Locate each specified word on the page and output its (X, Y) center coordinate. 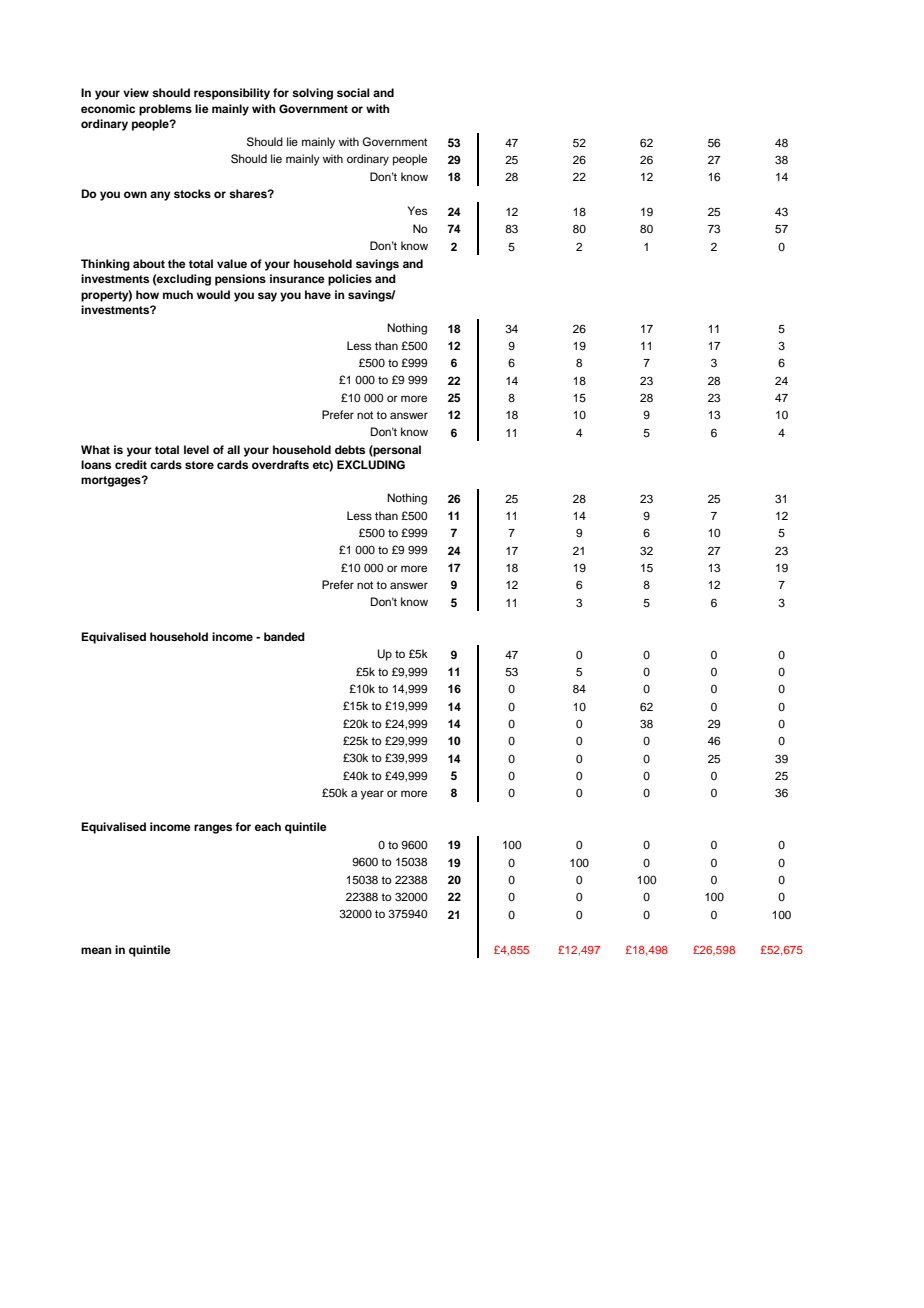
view (136, 92)
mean (96, 950)
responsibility (232, 94)
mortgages (112, 481)
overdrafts (280, 464)
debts (350, 449)
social (353, 92)
